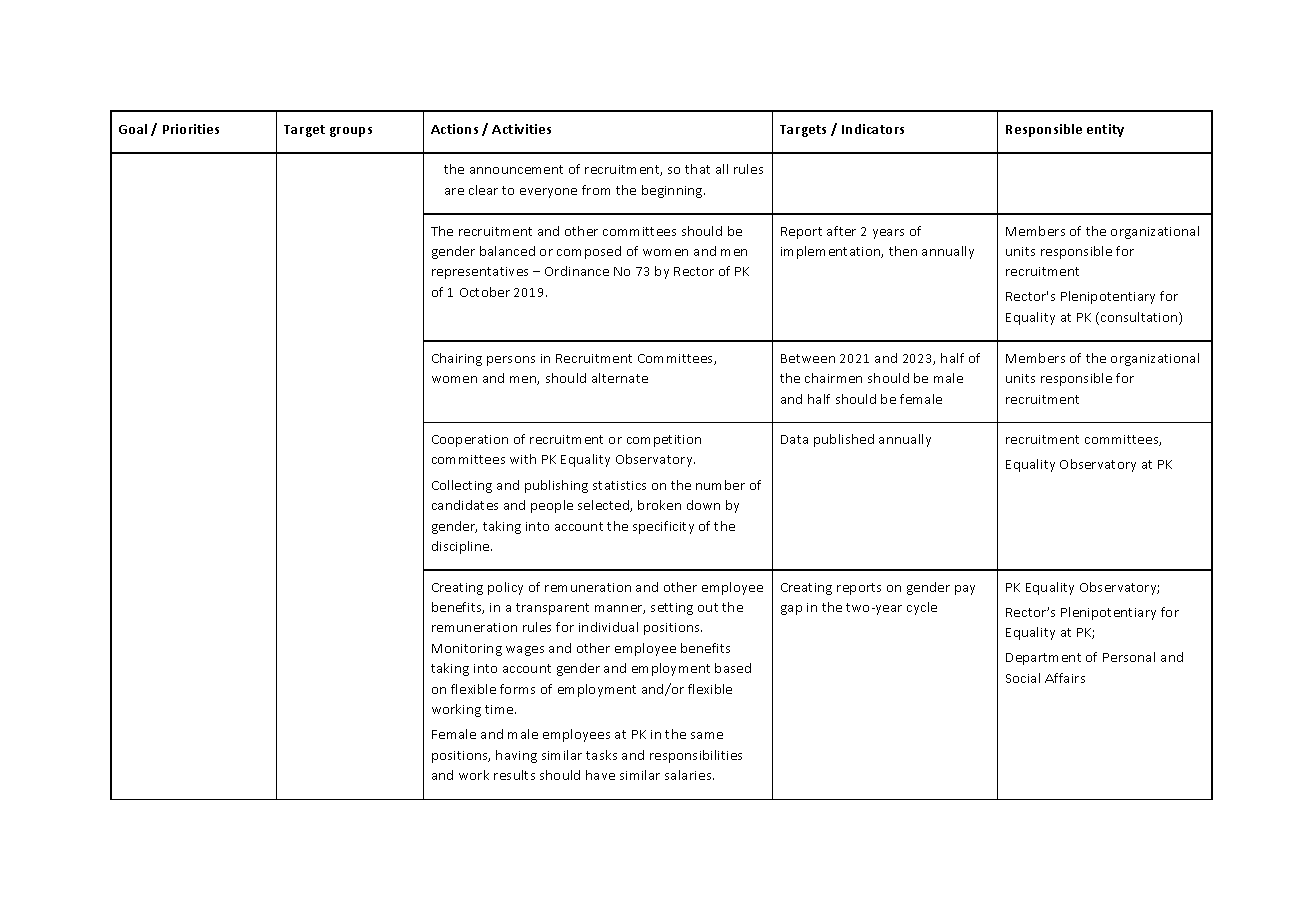 Image resolution: width=1308 pixels, height=924 pixels. I want to click on Ordinance, so click(577, 271).
